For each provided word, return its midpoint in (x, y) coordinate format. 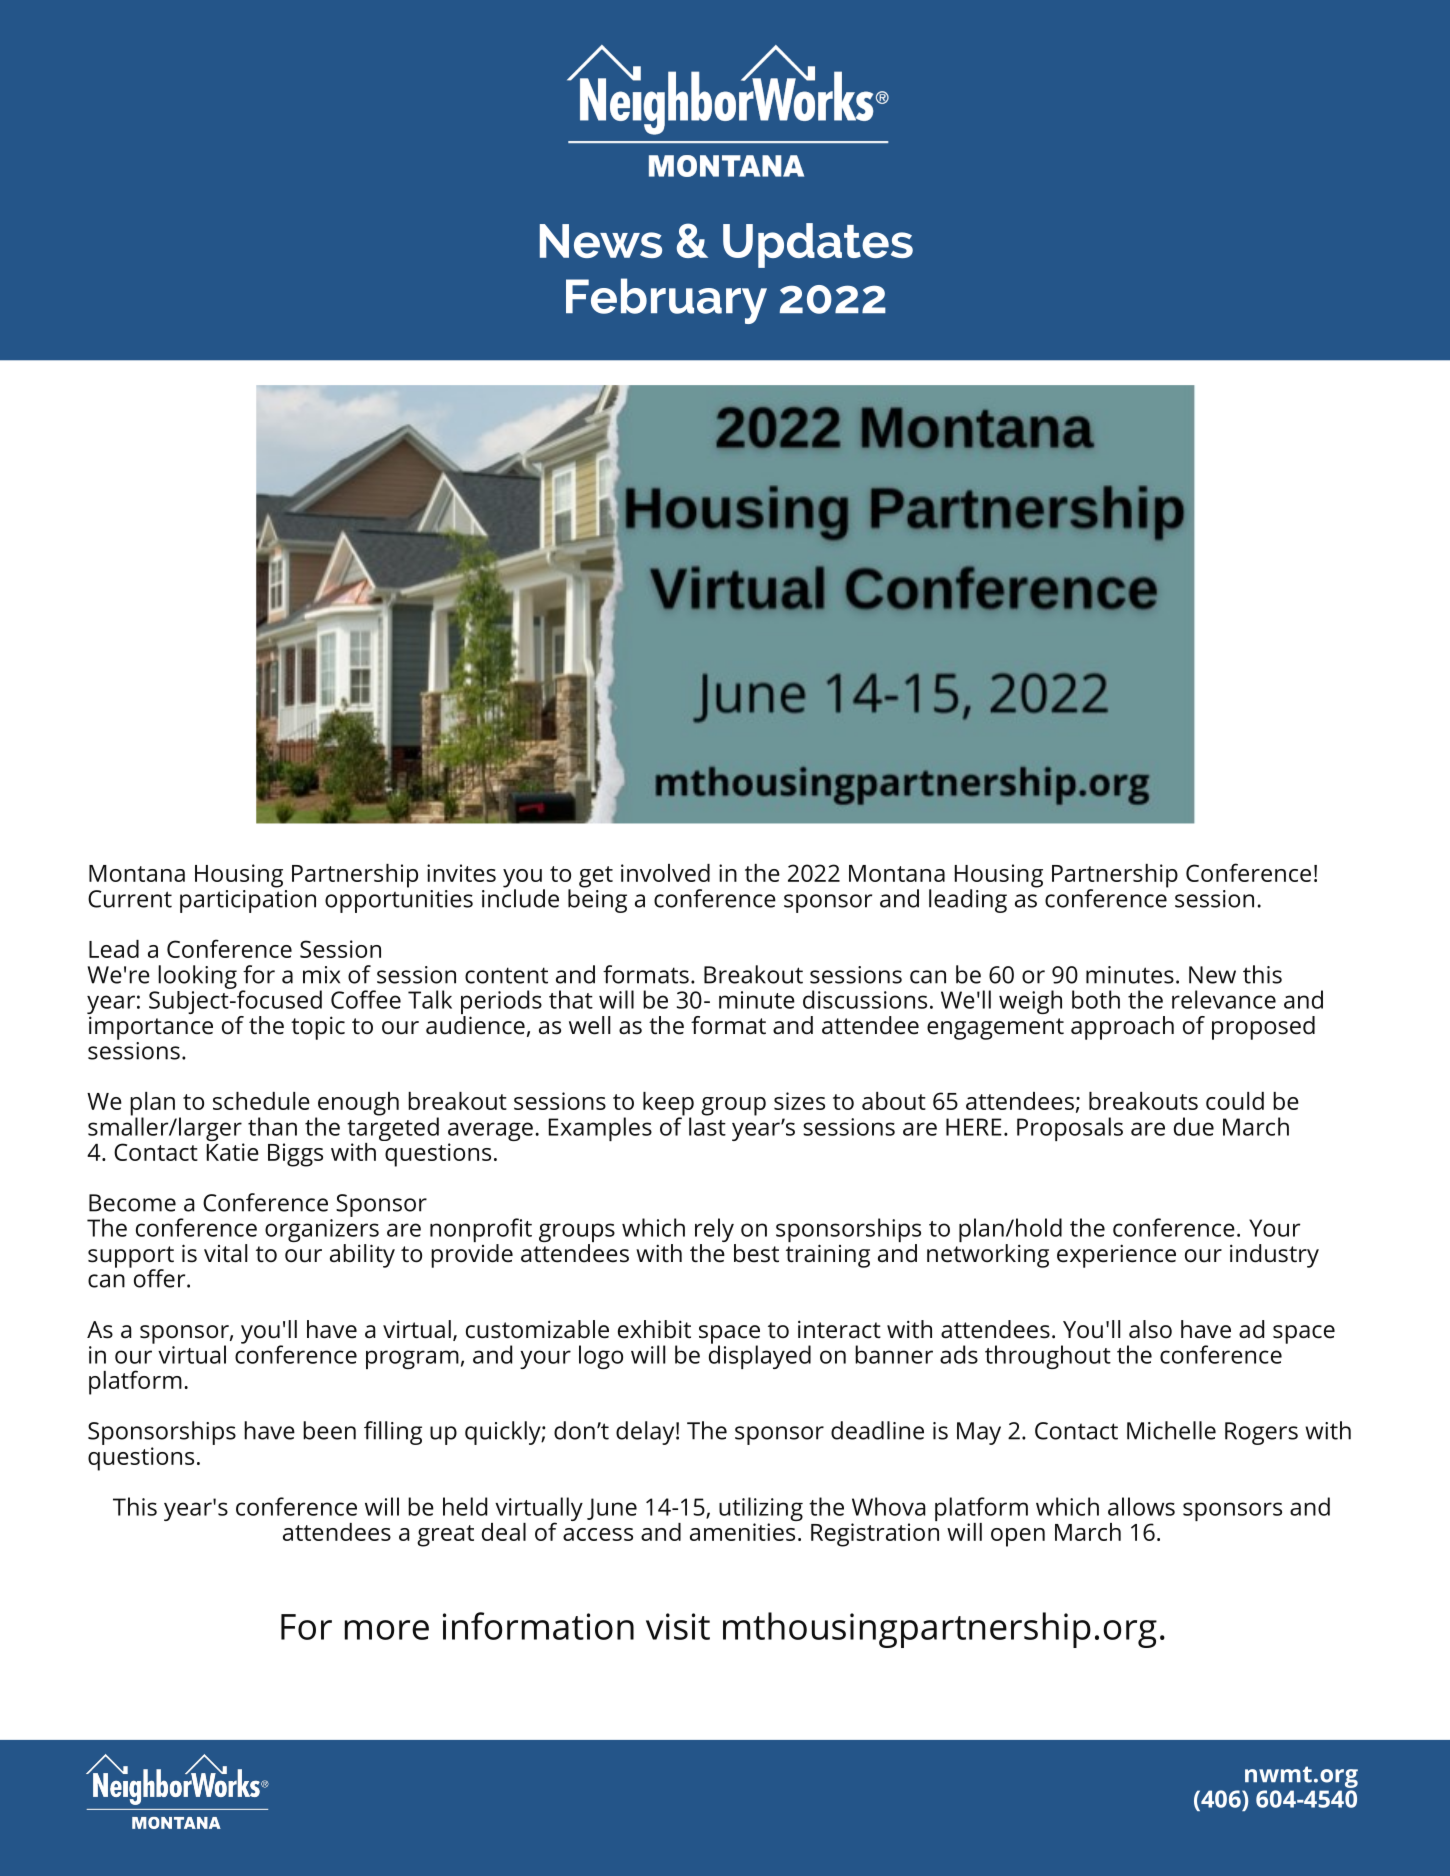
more (387, 1630)
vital (225, 1253)
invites (461, 873)
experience (1116, 1256)
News (601, 241)
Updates (818, 245)
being (597, 899)
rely (715, 1231)
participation (248, 900)
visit (678, 1626)
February (666, 301)
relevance (1224, 999)
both (1096, 999)
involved (665, 873)
